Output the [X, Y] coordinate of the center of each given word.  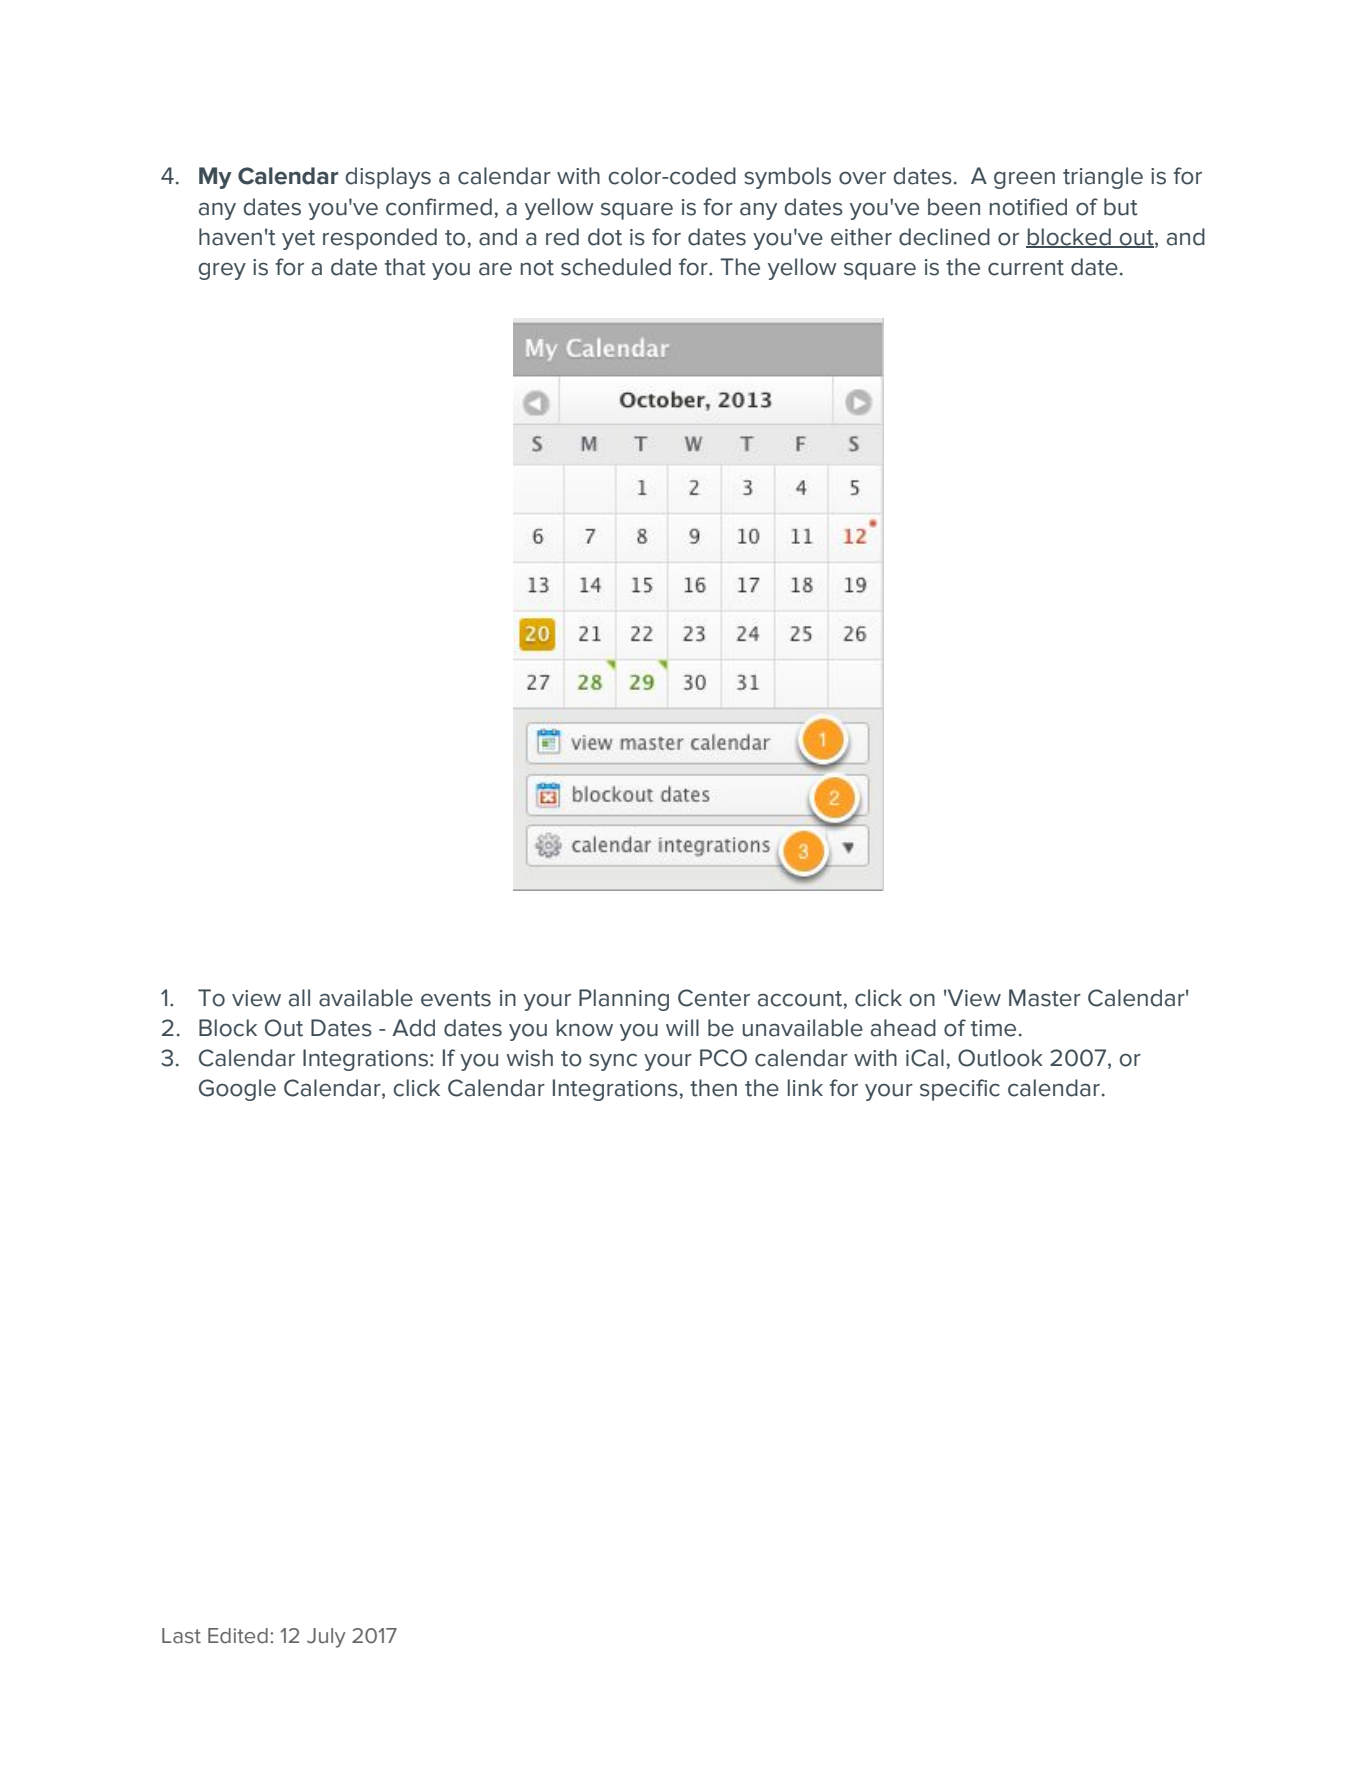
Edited [238, 1636]
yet [298, 240]
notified [1028, 207]
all [299, 998]
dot [605, 237]
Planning [624, 1000]
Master [1045, 998]
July [326, 1638]
